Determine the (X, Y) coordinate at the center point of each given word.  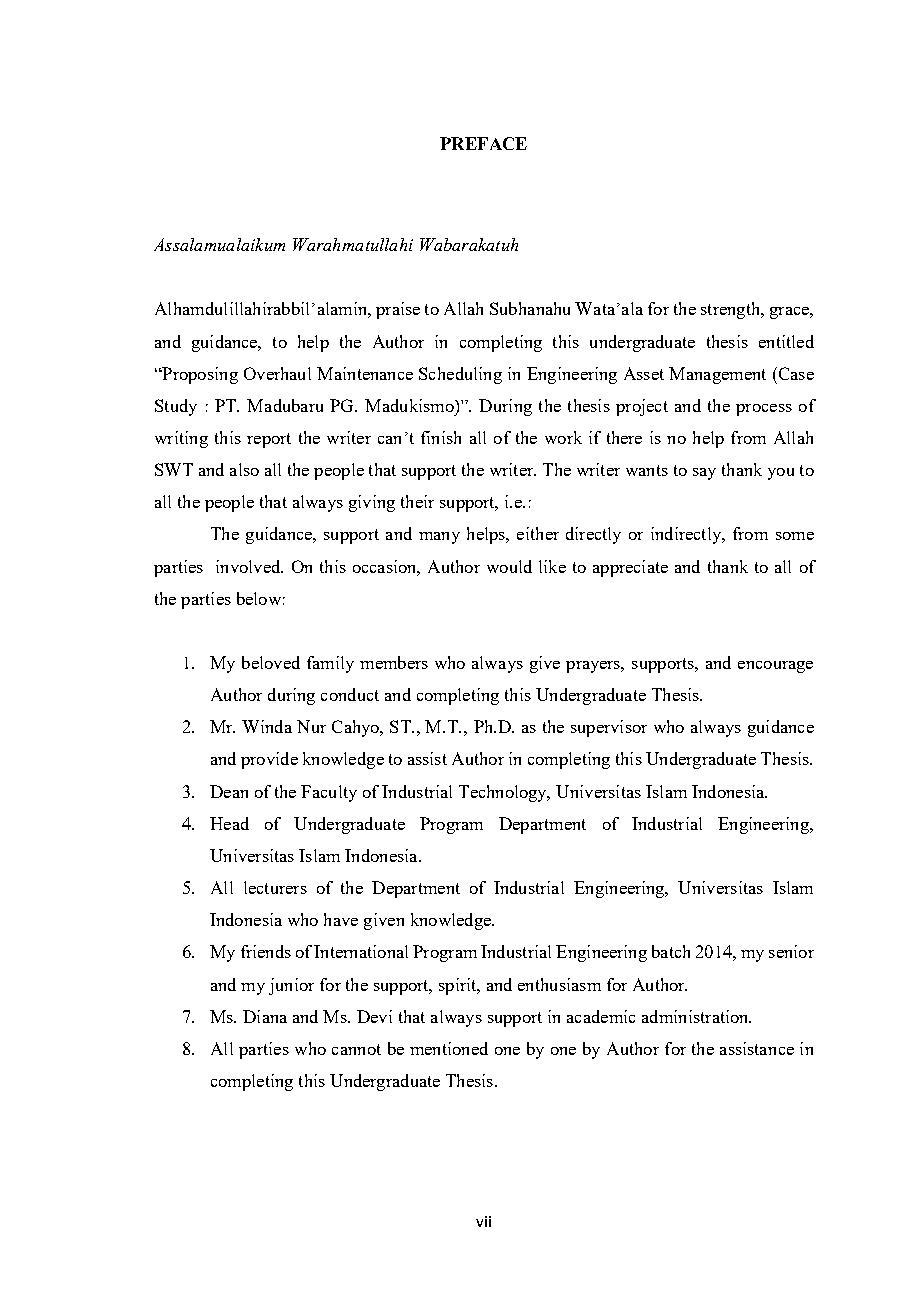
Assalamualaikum (219, 244)
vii (483, 1221)
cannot (356, 1049)
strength (731, 310)
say (704, 474)
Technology (504, 793)
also (244, 469)
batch (671, 951)
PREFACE (483, 143)
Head (229, 823)
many (439, 538)
